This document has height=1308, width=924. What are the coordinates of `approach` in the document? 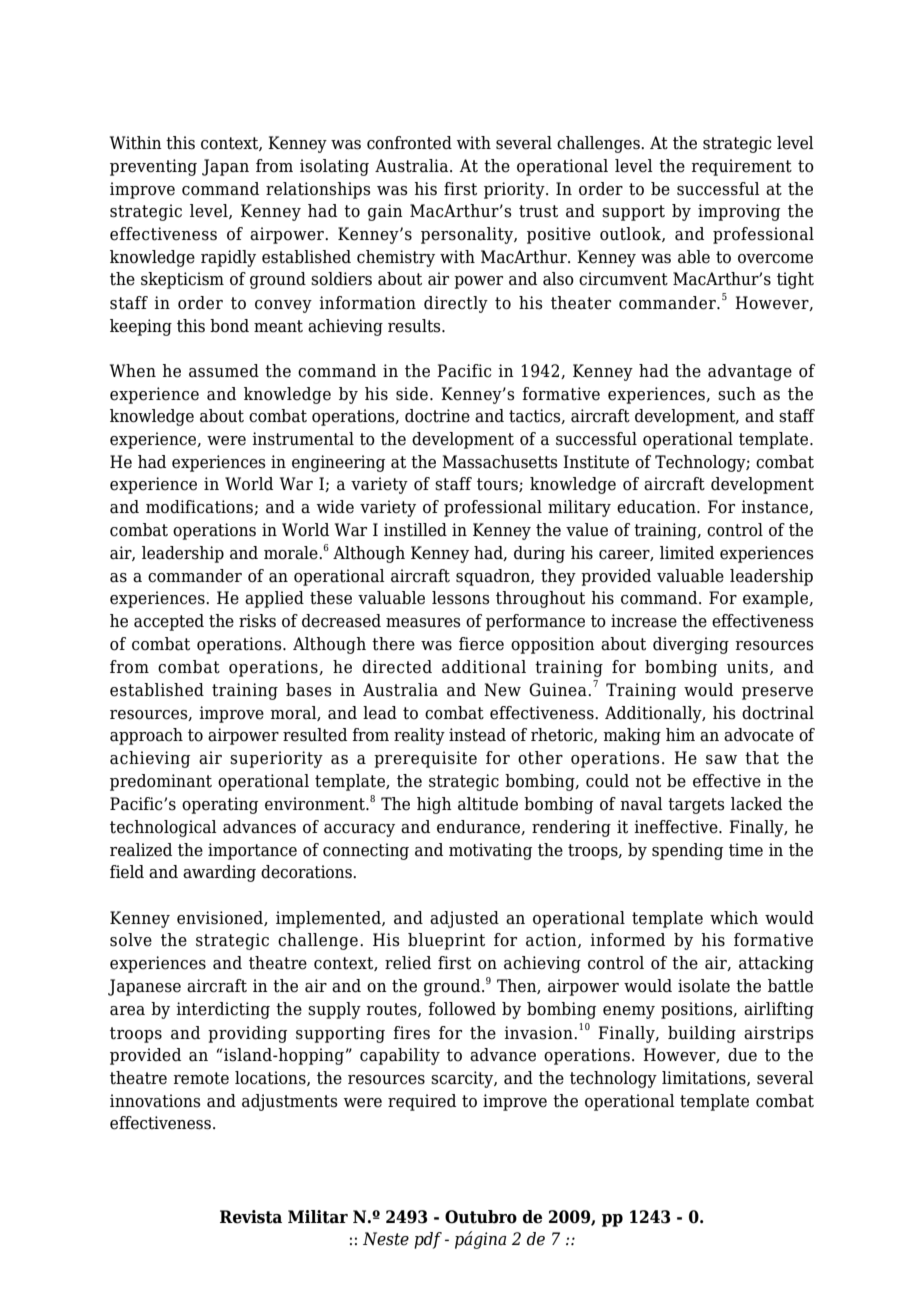 It's located at (146, 736).
